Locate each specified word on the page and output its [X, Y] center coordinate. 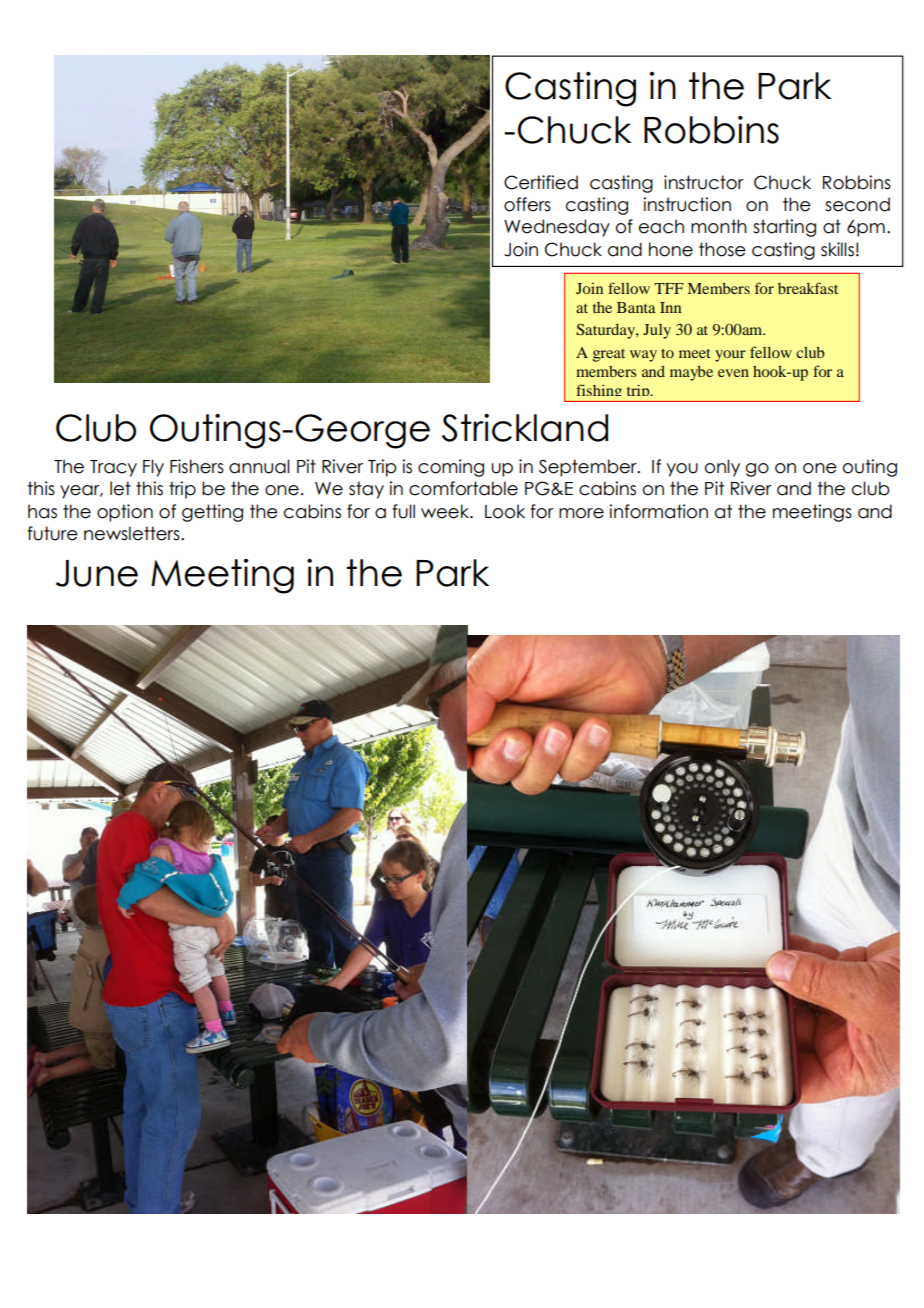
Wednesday [557, 228]
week [446, 511]
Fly [153, 468]
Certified [541, 182]
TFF [669, 288]
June [97, 573]
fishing [599, 393]
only [722, 468]
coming [451, 468]
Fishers [197, 466]
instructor [704, 182]
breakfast [808, 288]
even [733, 373]
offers [527, 204]
